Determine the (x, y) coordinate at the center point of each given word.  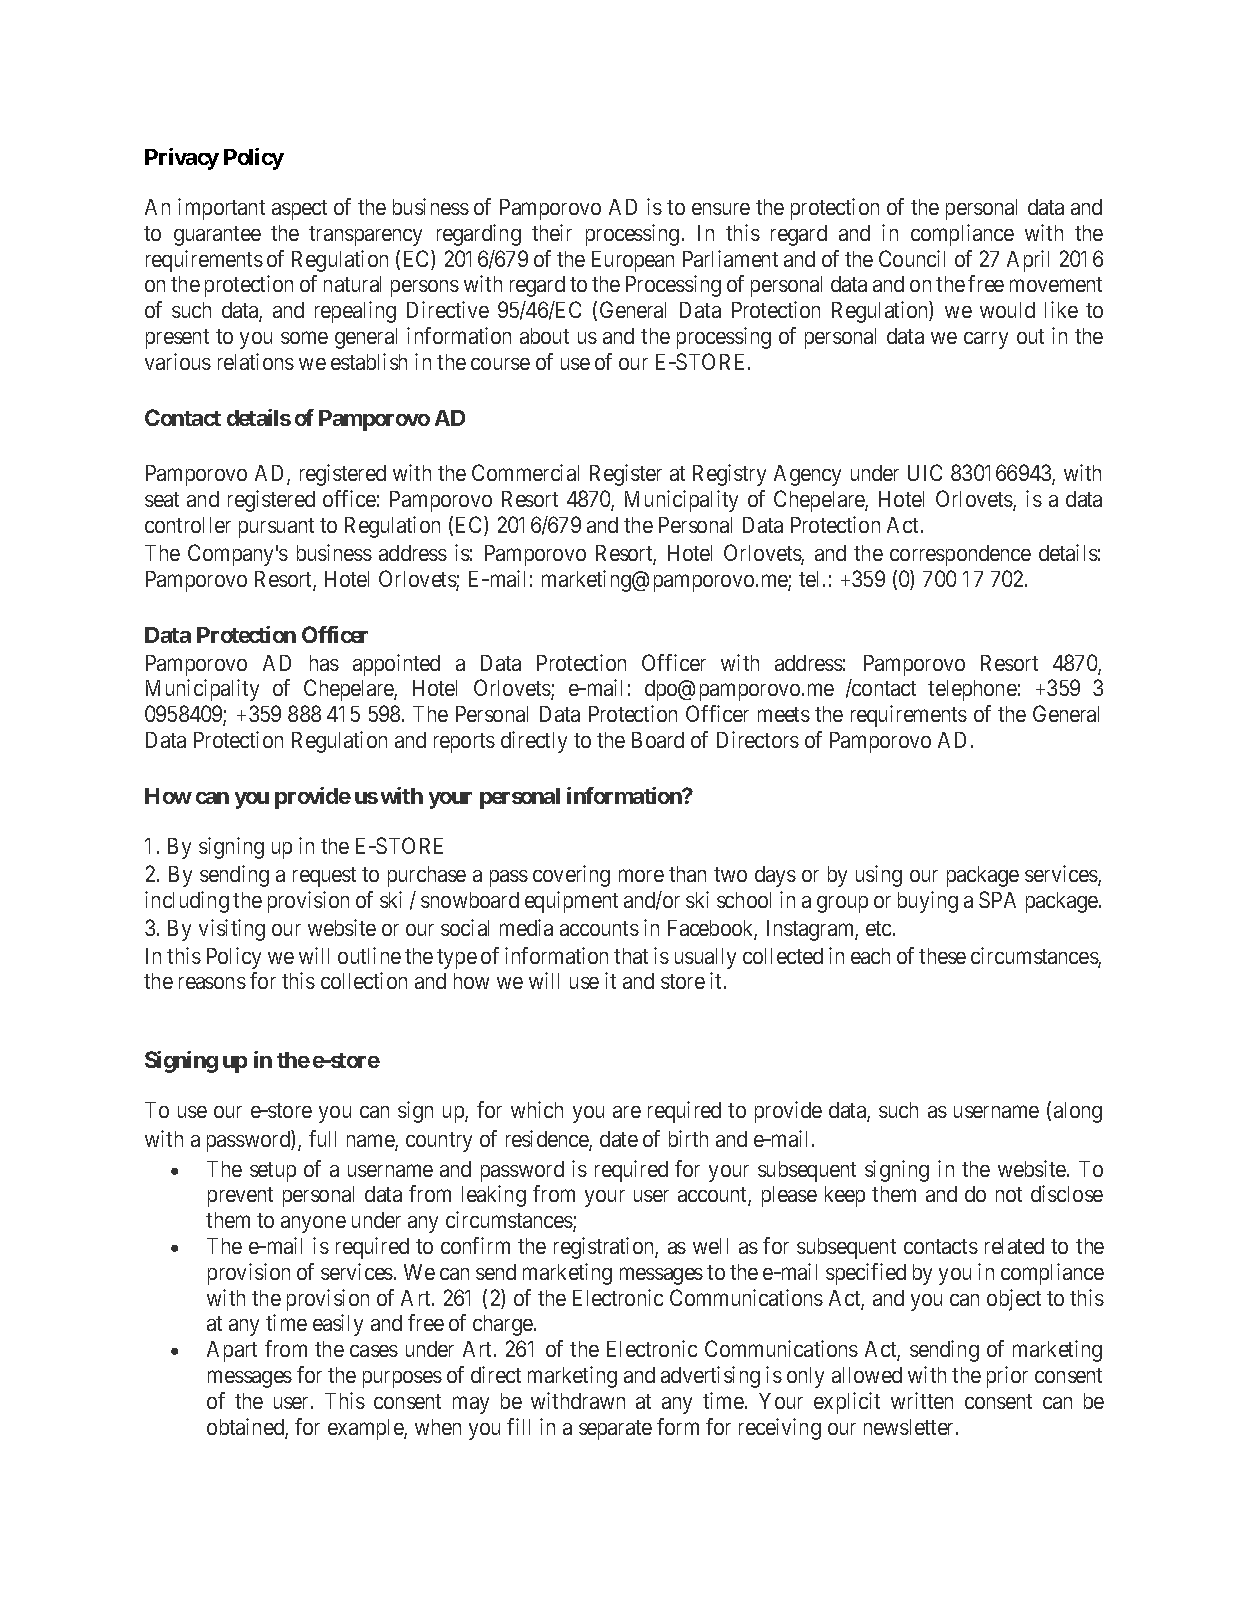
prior (1007, 1377)
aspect (299, 210)
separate (615, 1430)
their (552, 232)
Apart (232, 1351)
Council (912, 258)
